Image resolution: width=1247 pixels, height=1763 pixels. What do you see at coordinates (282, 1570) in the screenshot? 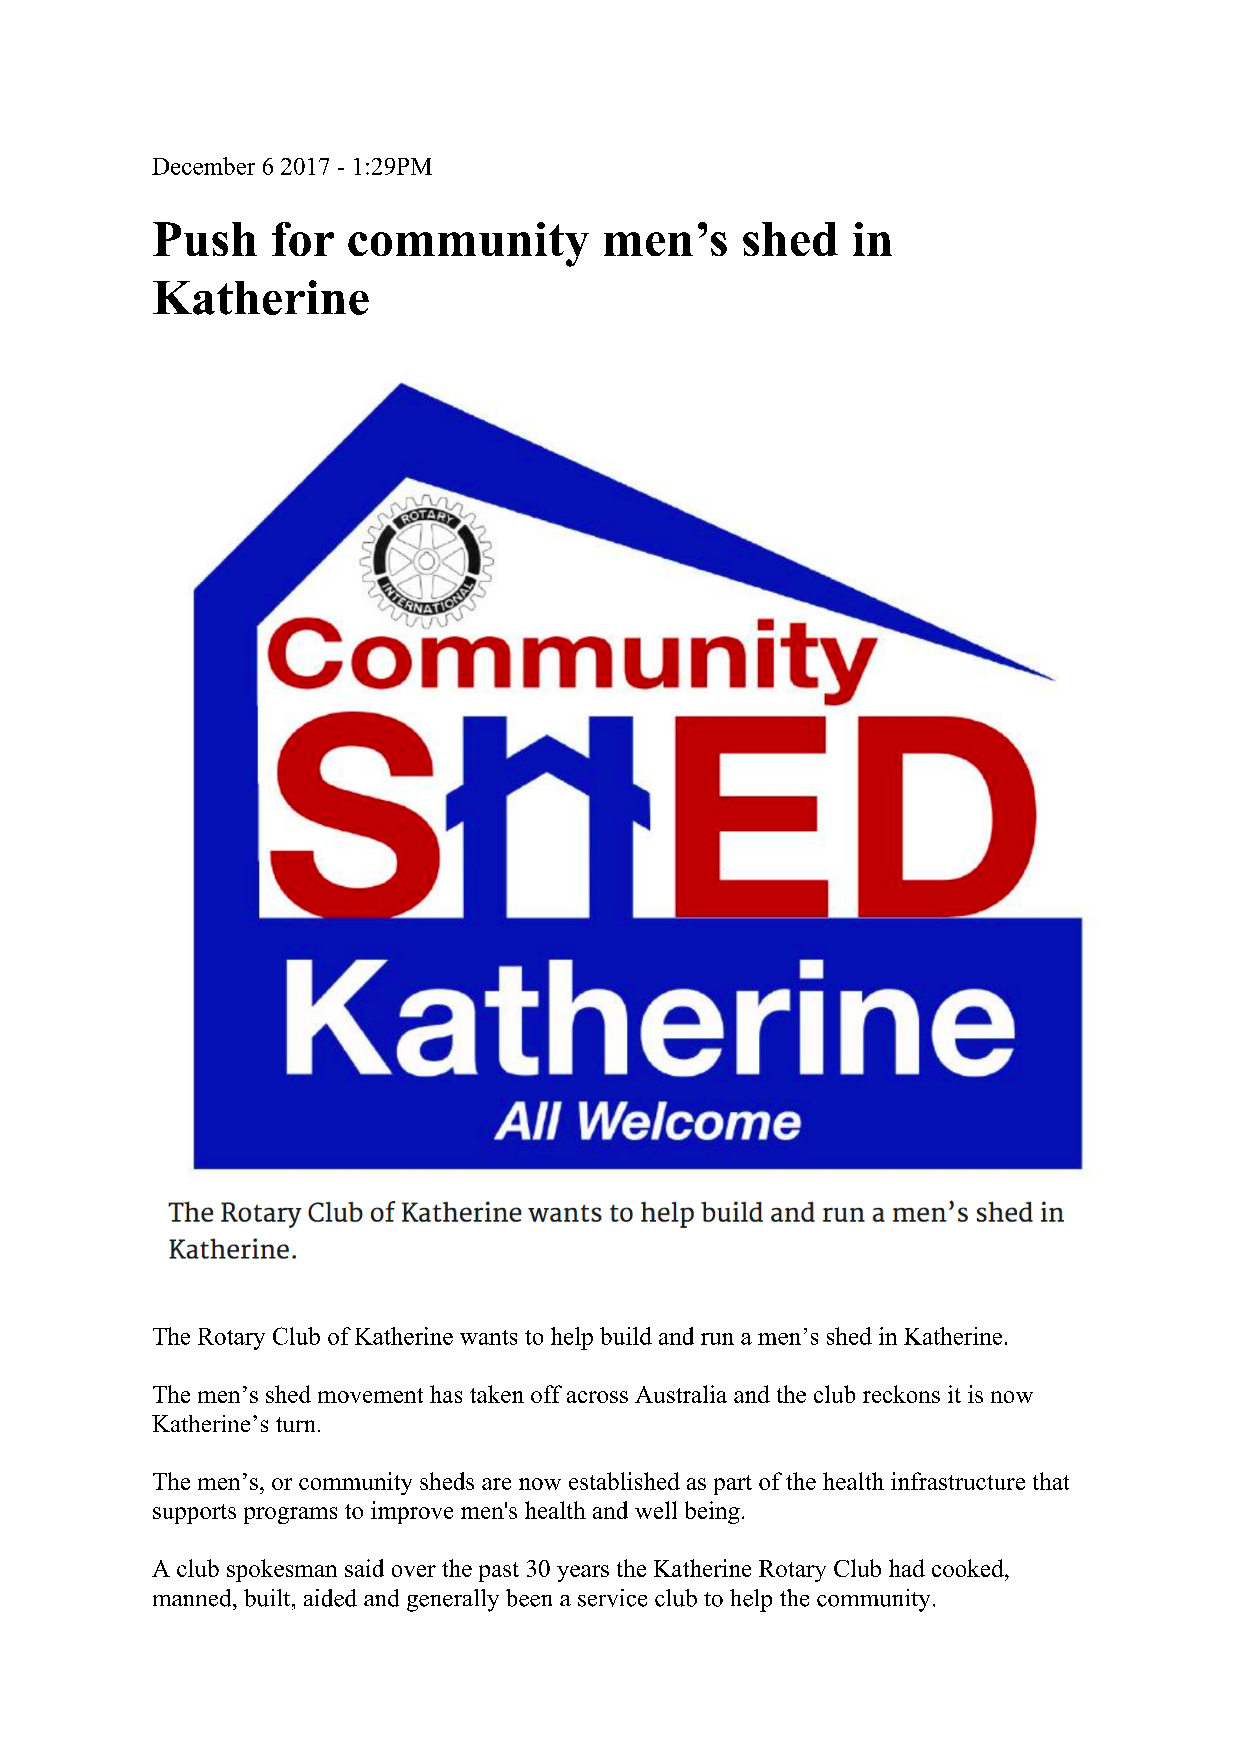
I see `spokesman` at bounding box center [282, 1570].
